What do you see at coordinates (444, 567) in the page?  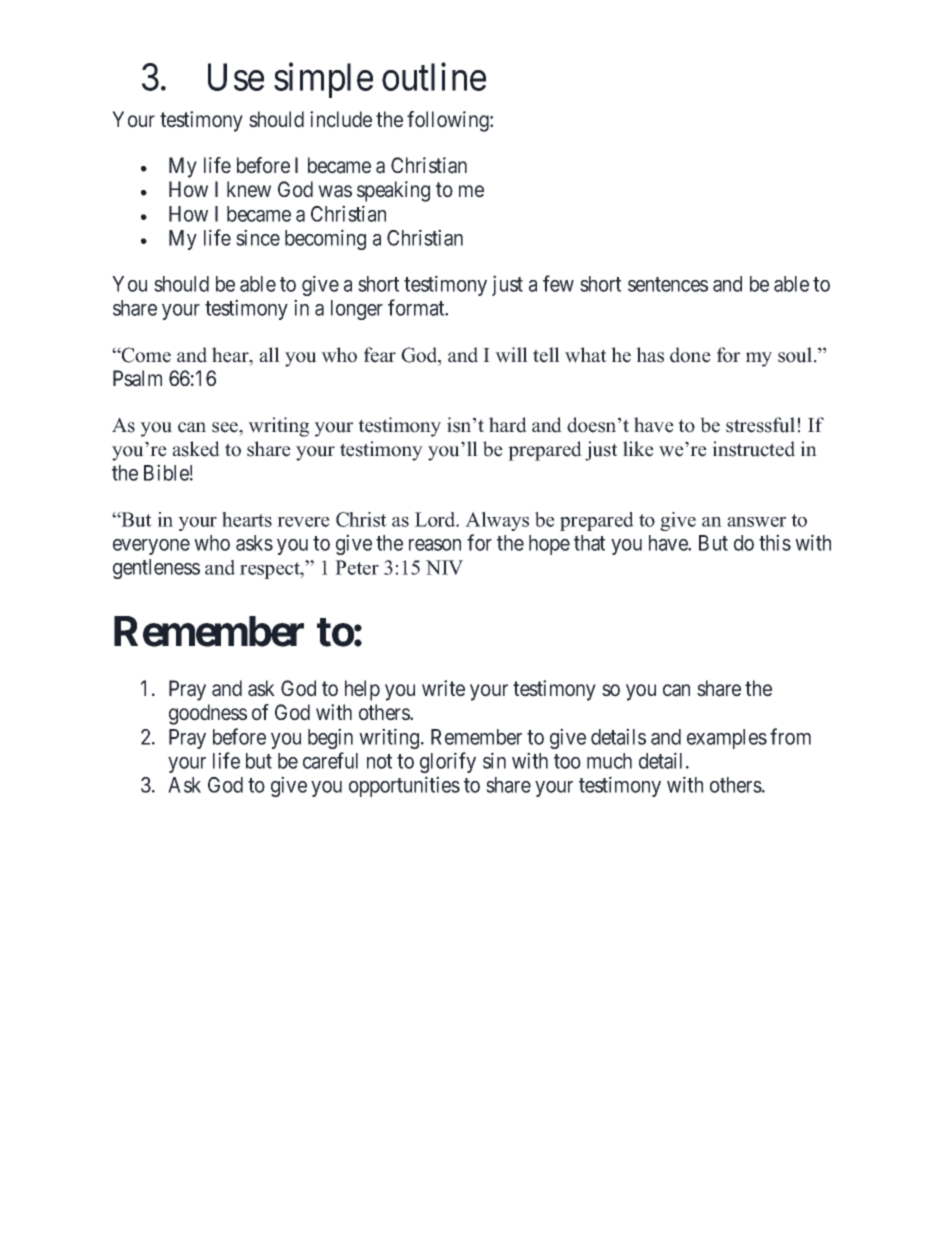 I see `NIV` at bounding box center [444, 567].
